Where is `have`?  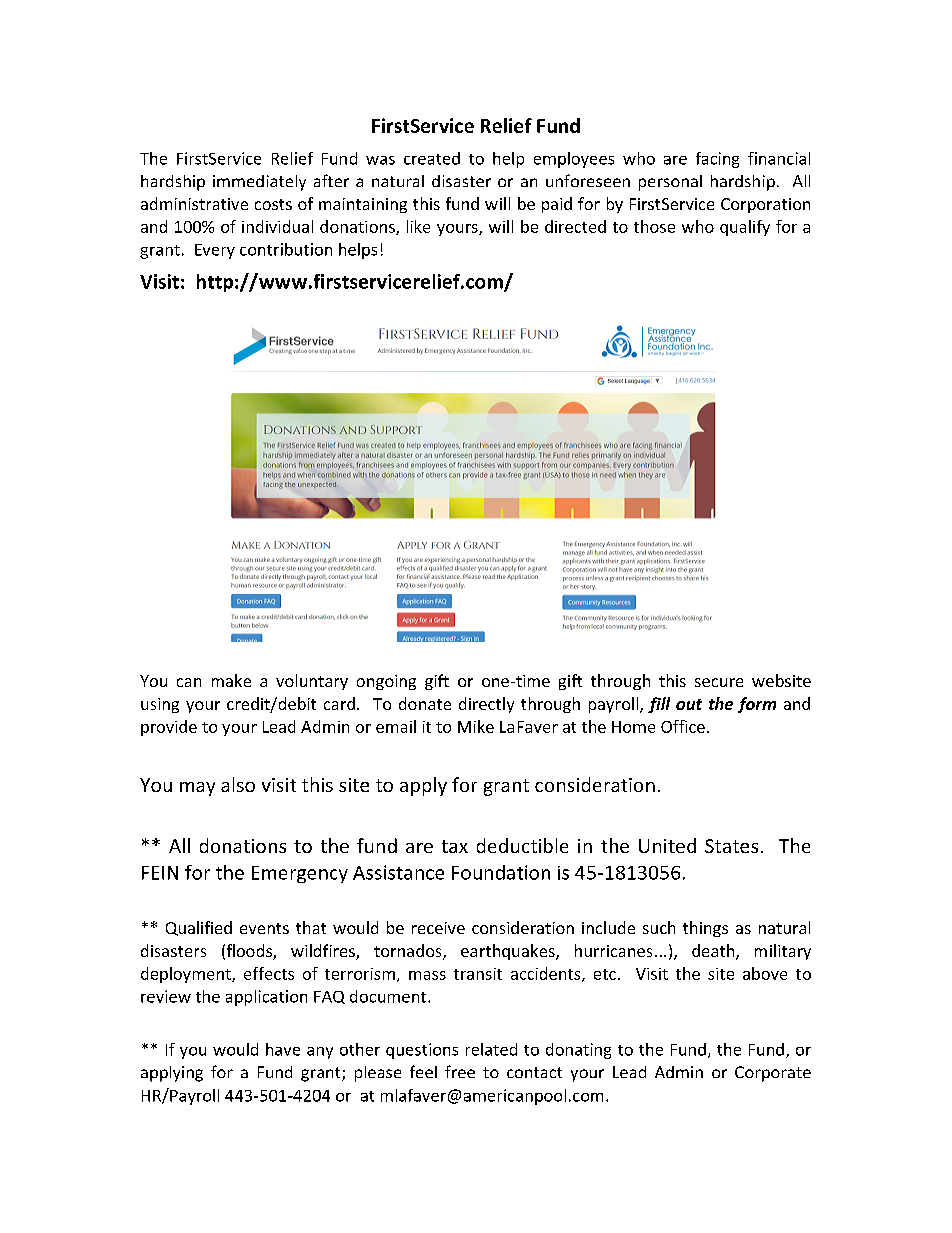 have is located at coordinates (283, 1049).
